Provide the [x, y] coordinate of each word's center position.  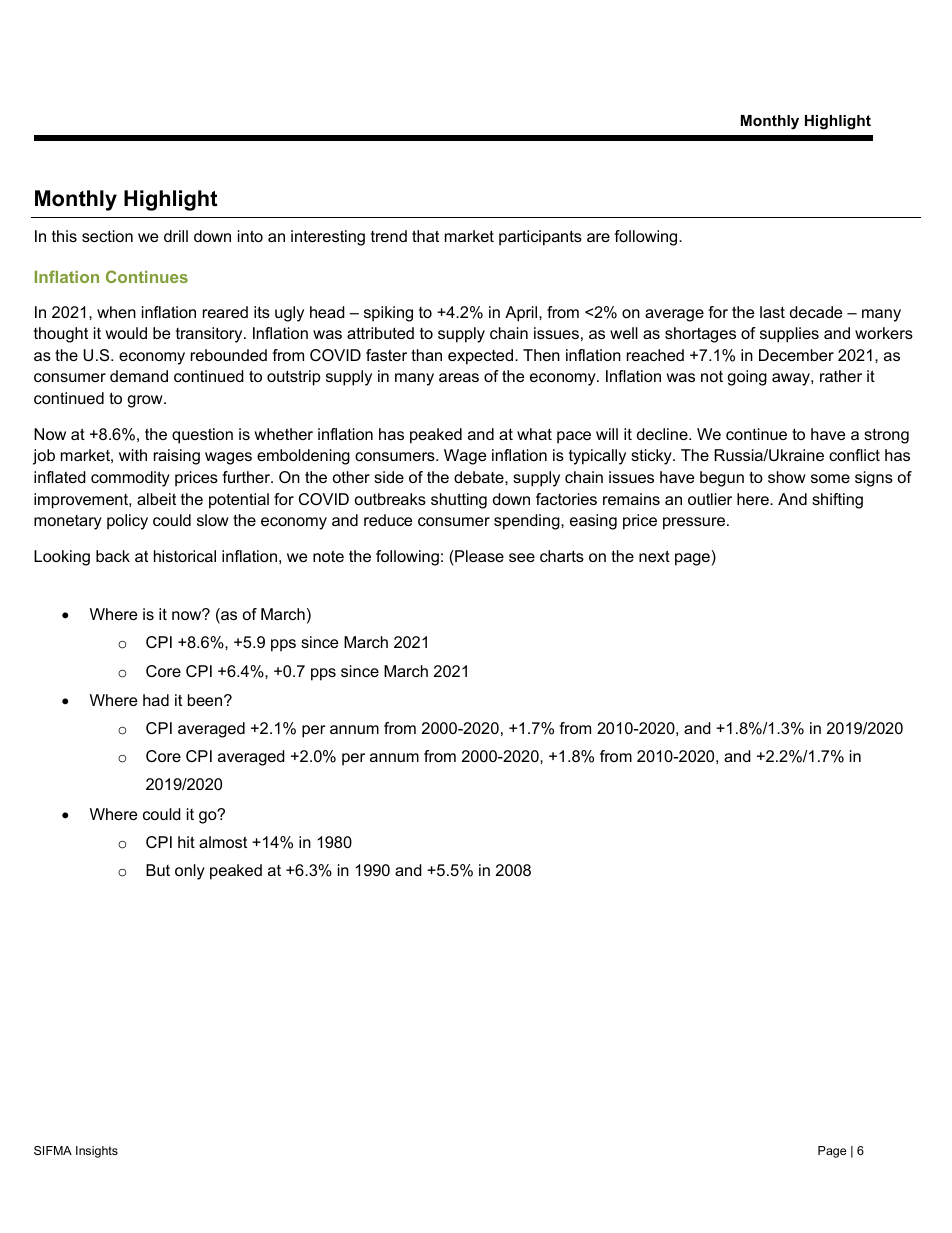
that [425, 236]
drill [176, 236]
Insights [97, 1152]
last [772, 312]
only [190, 872]
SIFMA [53, 1150]
